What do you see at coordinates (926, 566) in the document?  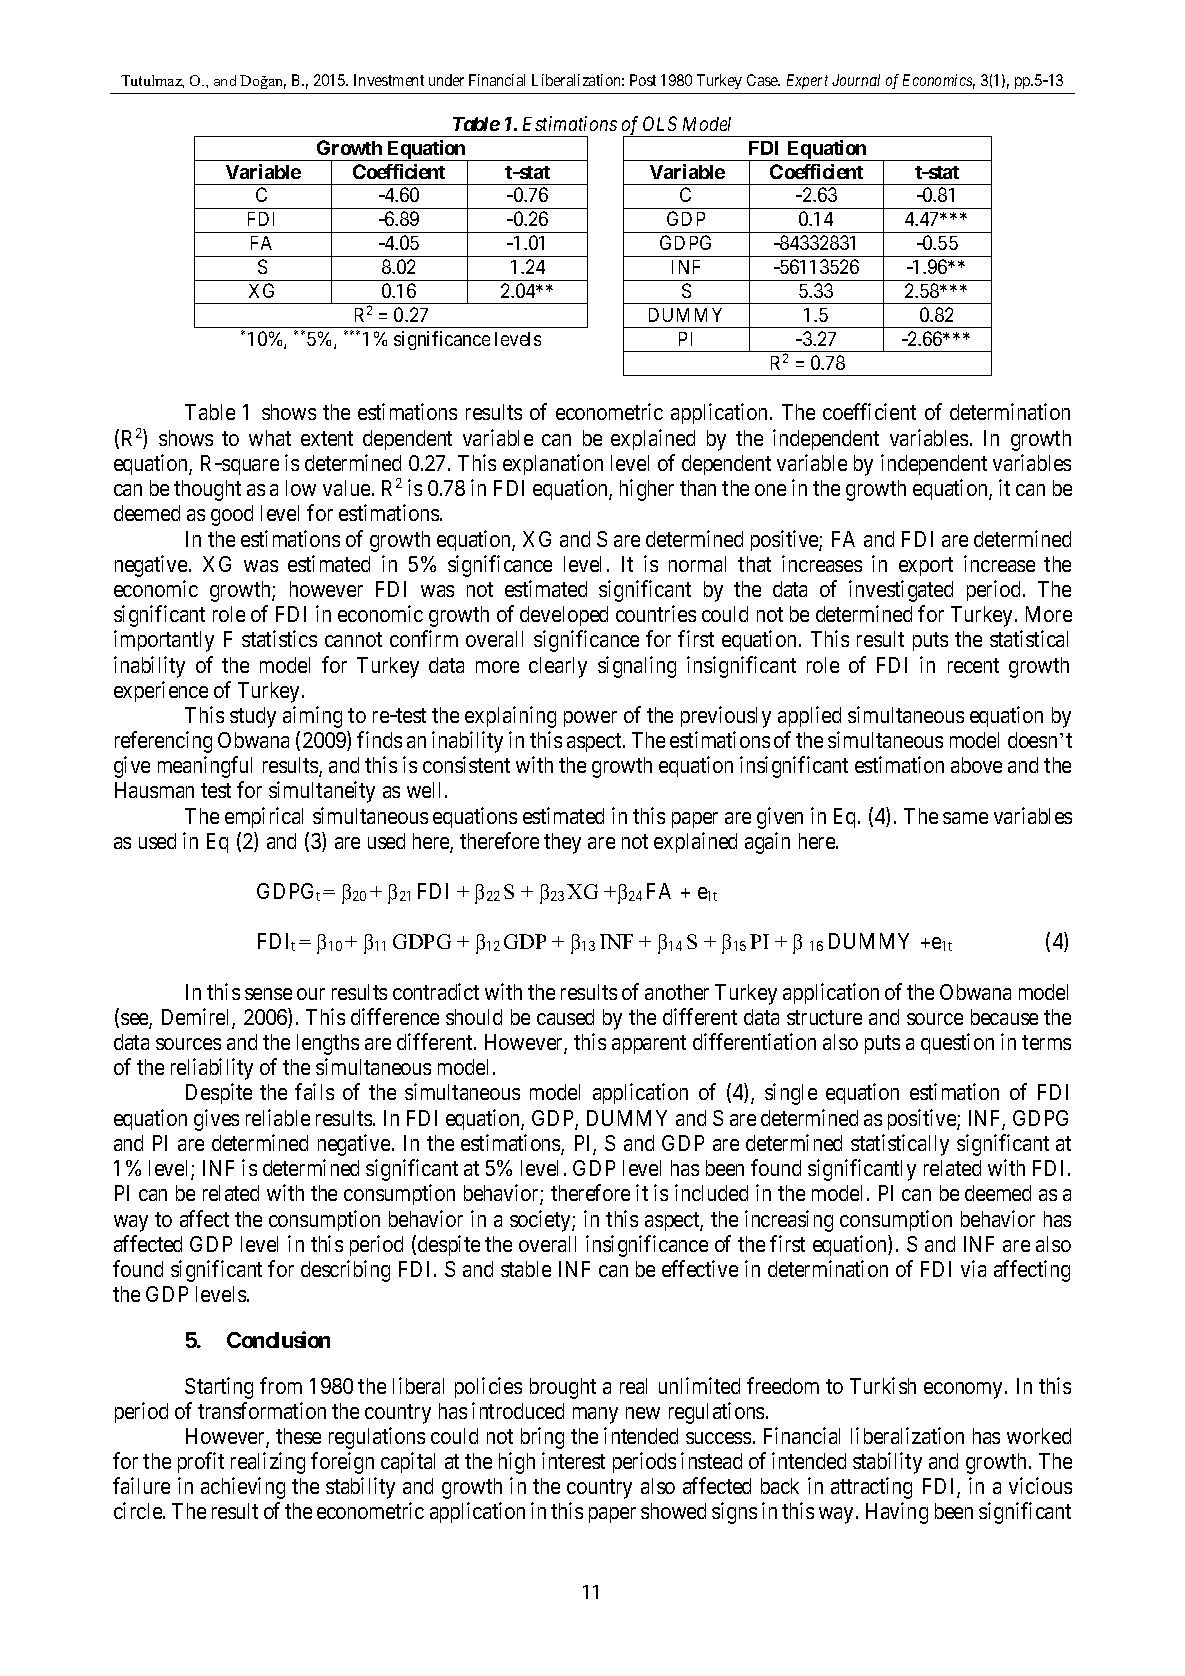 I see `export` at bounding box center [926, 566].
